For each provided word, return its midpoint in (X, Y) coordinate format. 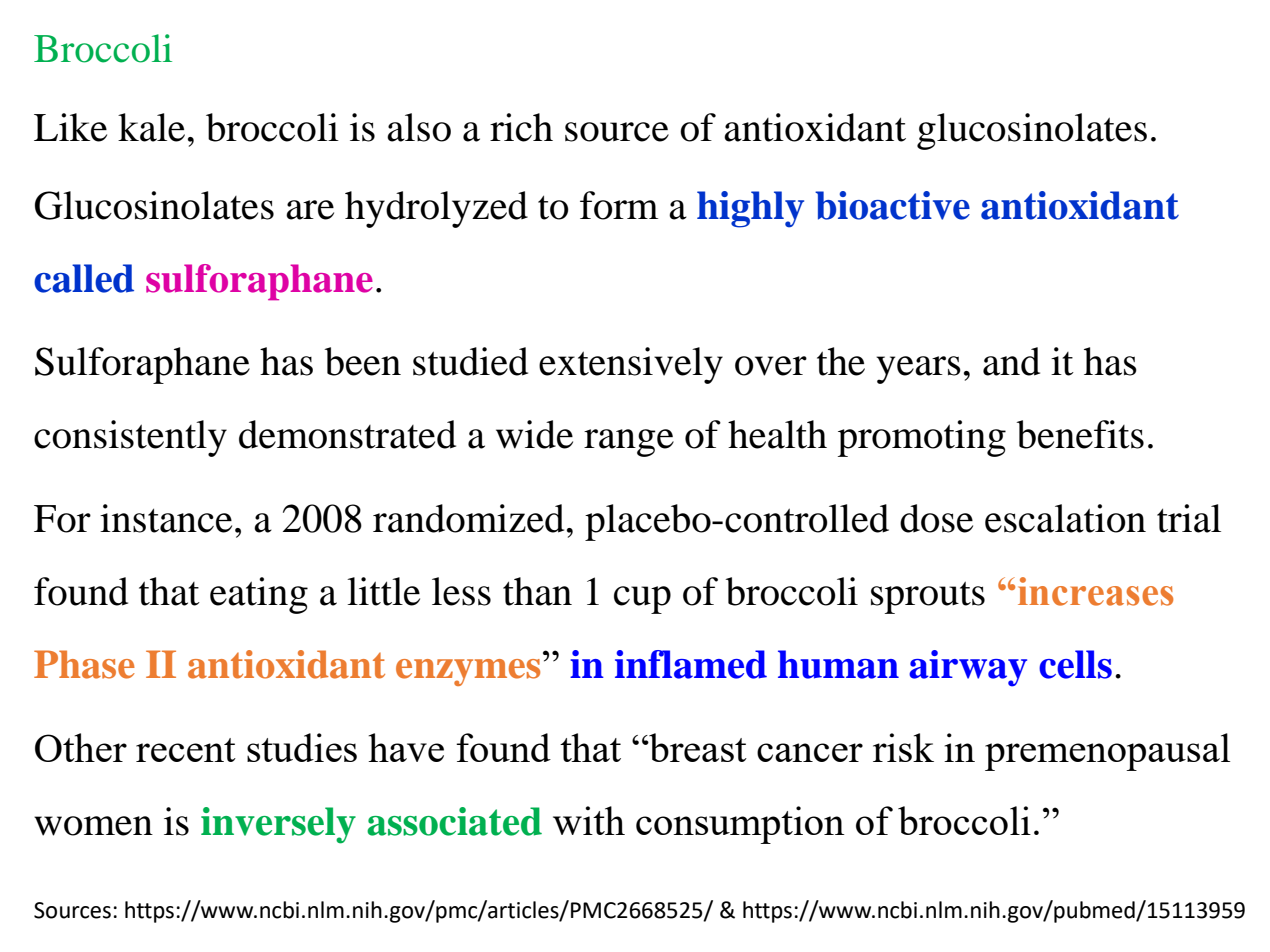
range (629, 443)
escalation (1065, 518)
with (589, 820)
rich (521, 127)
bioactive (892, 205)
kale (151, 127)
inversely (278, 825)
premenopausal (1107, 752)
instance (166, 518)
